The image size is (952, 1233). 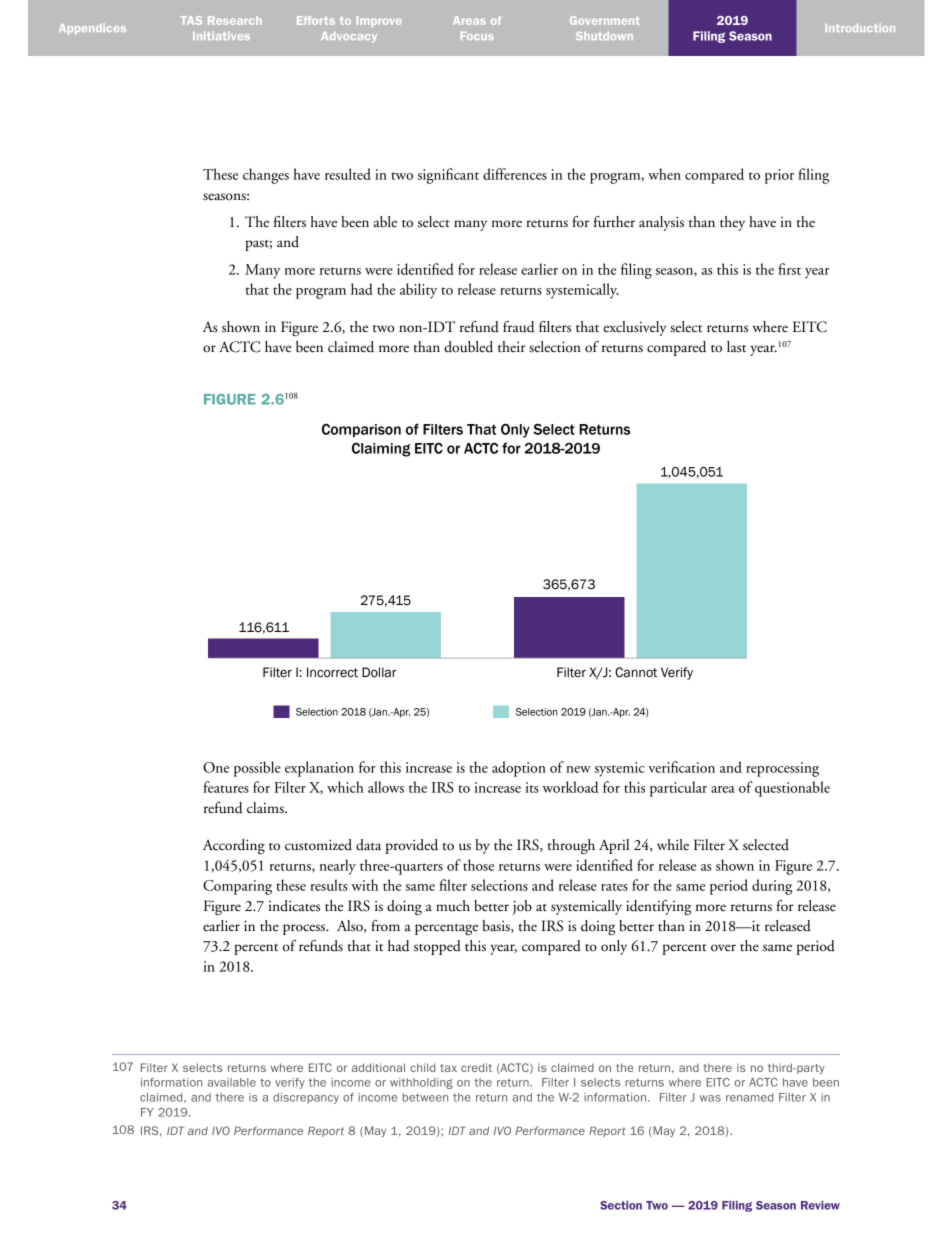 What do you see at coordinates (860, 28) in the image?
I see `Introduction` at bounding box center [860, 28].
